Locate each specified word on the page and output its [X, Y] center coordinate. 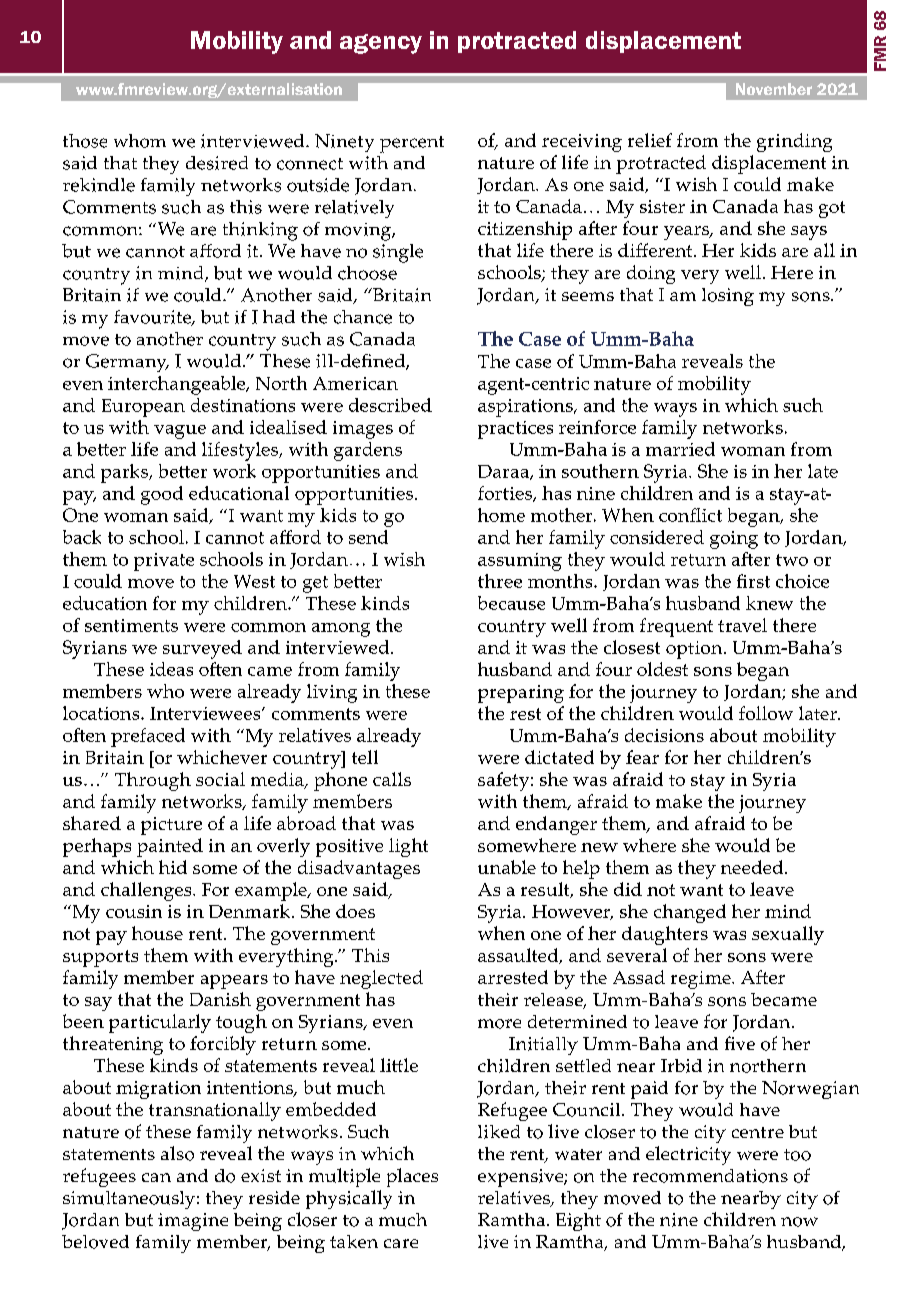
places [412, 1177]
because [511, 603]
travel [742, 625]
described [390, 405]
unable [507, 867]
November [774, 89]
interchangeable [178, 385]
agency [381, 44]
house [157, 933]
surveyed [202, 649]
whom [140, 141]
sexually [788, 935]
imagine [193, 1222]
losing [728, 297]
